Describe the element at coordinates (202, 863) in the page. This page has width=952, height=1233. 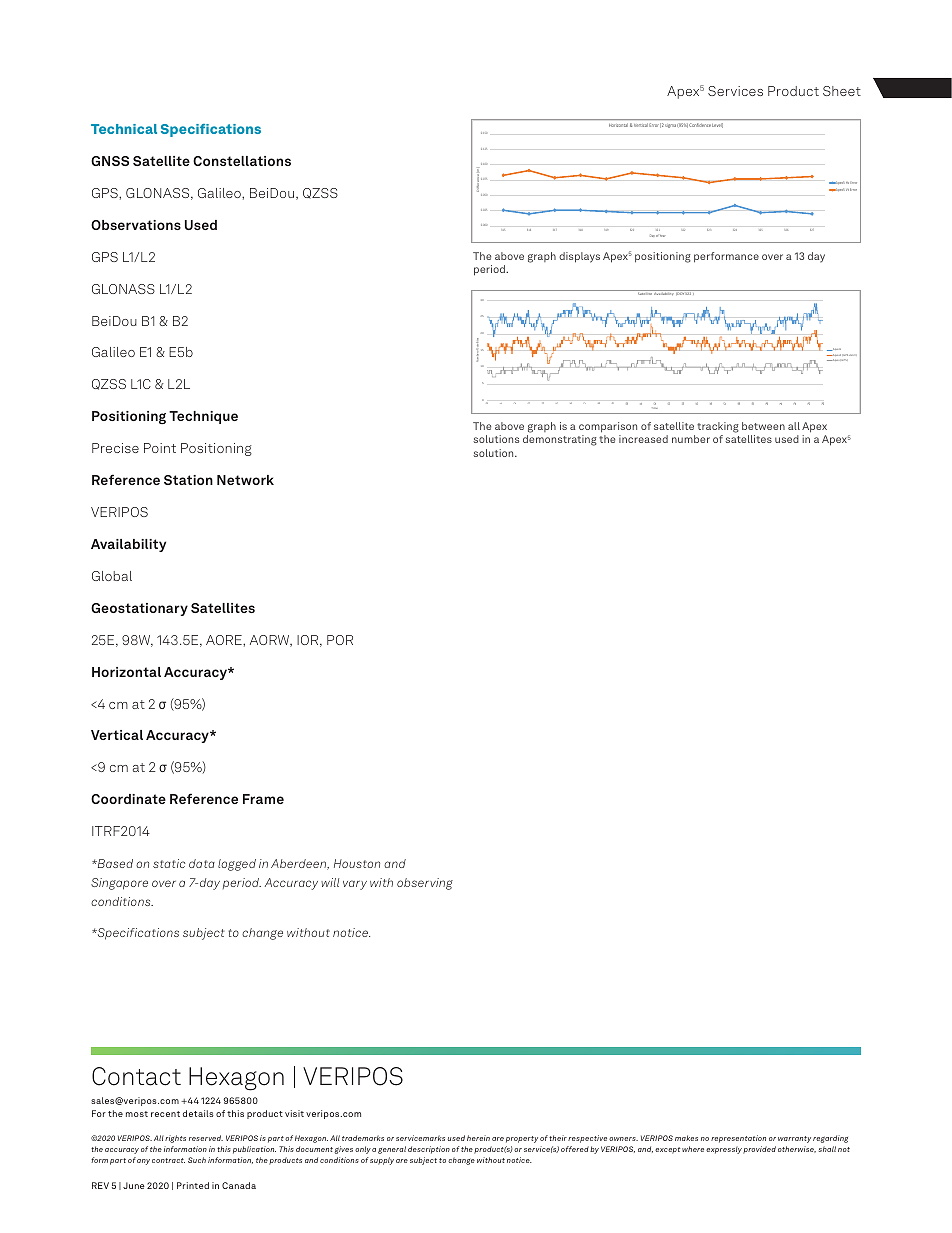
I see `data` at that location.
